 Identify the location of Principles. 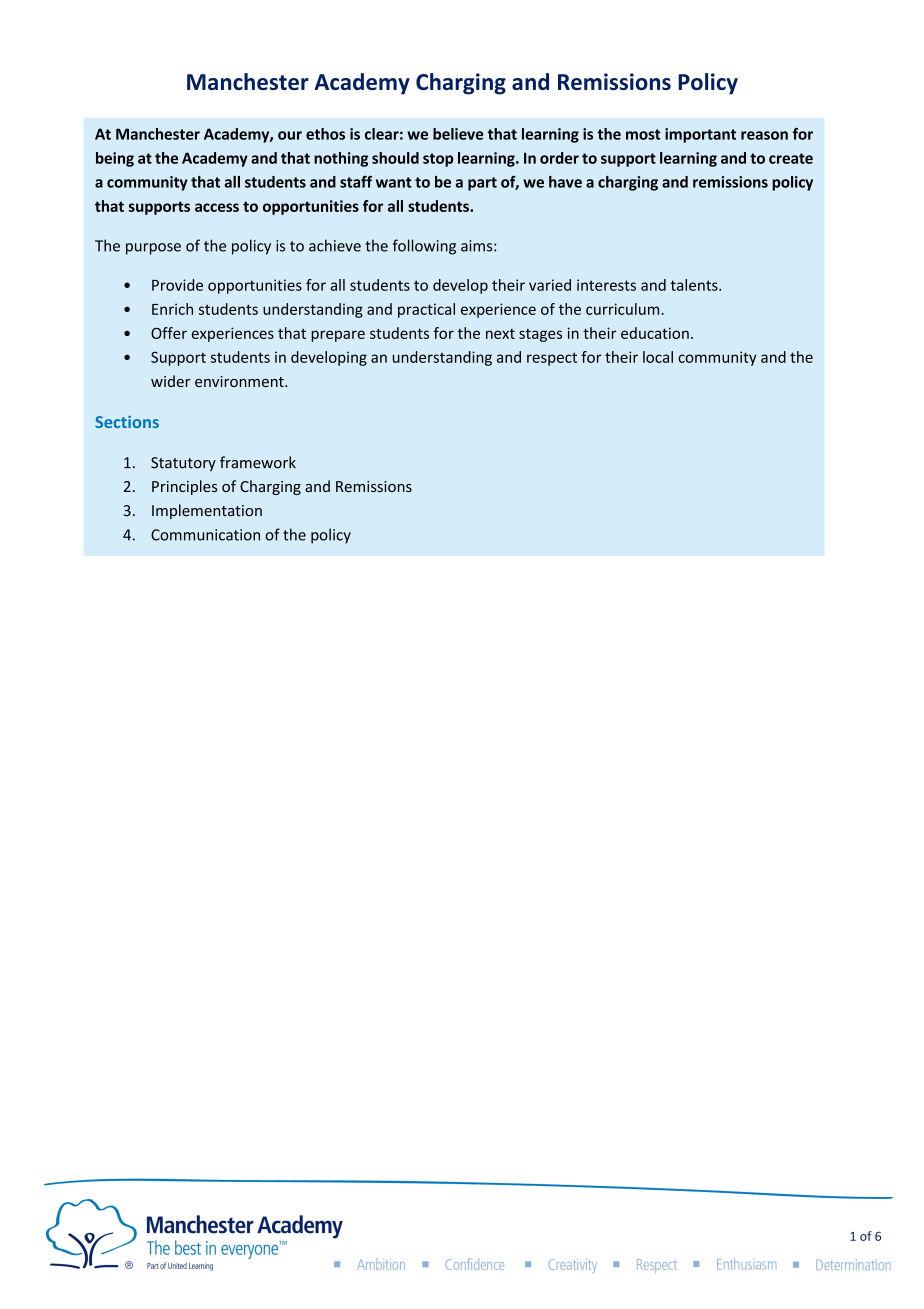
(184, 487).
